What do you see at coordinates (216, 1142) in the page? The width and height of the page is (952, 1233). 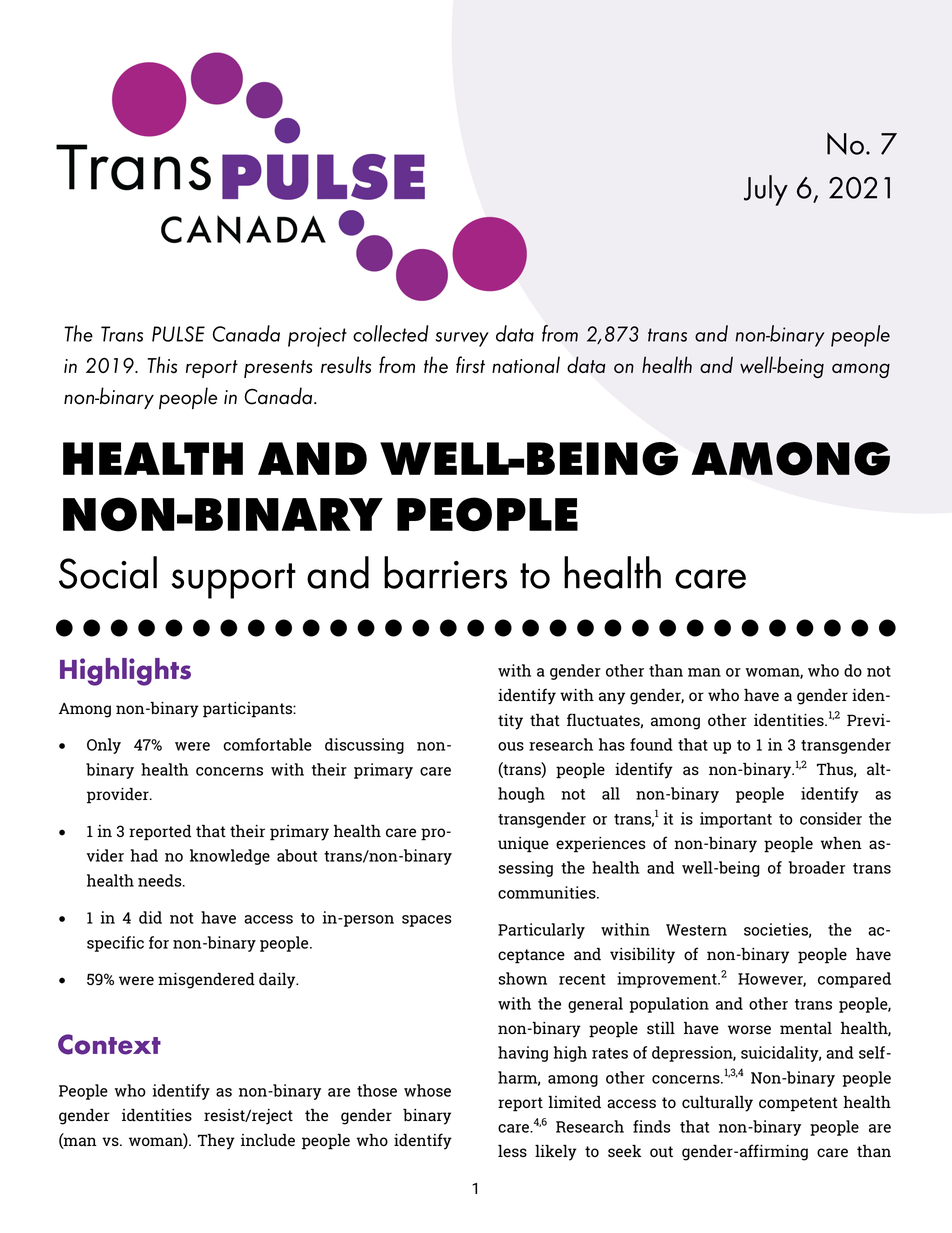 I see `They` at bounding box center [216, 1142].
